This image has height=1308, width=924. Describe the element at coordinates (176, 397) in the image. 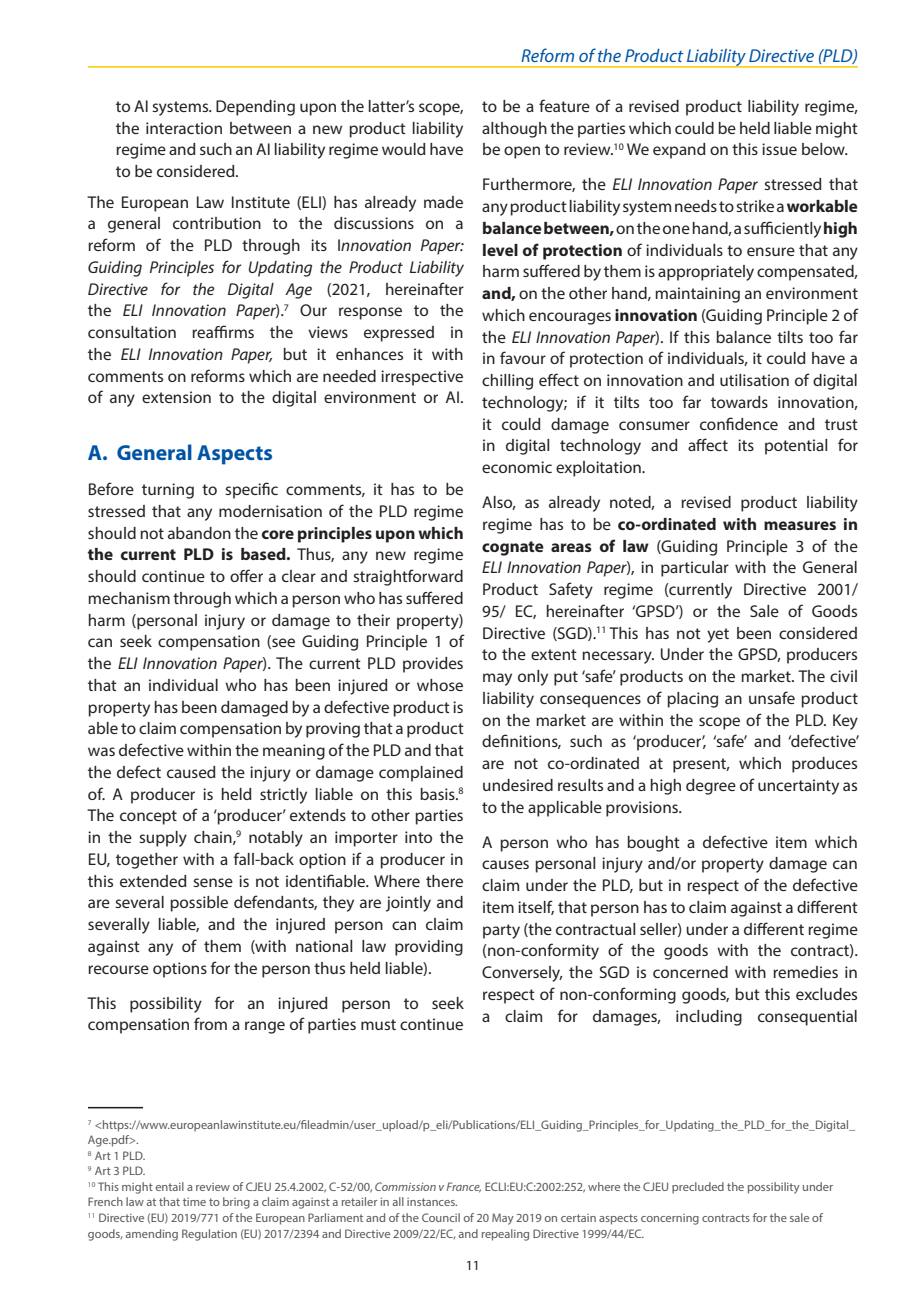

I see `extension` at that location.
